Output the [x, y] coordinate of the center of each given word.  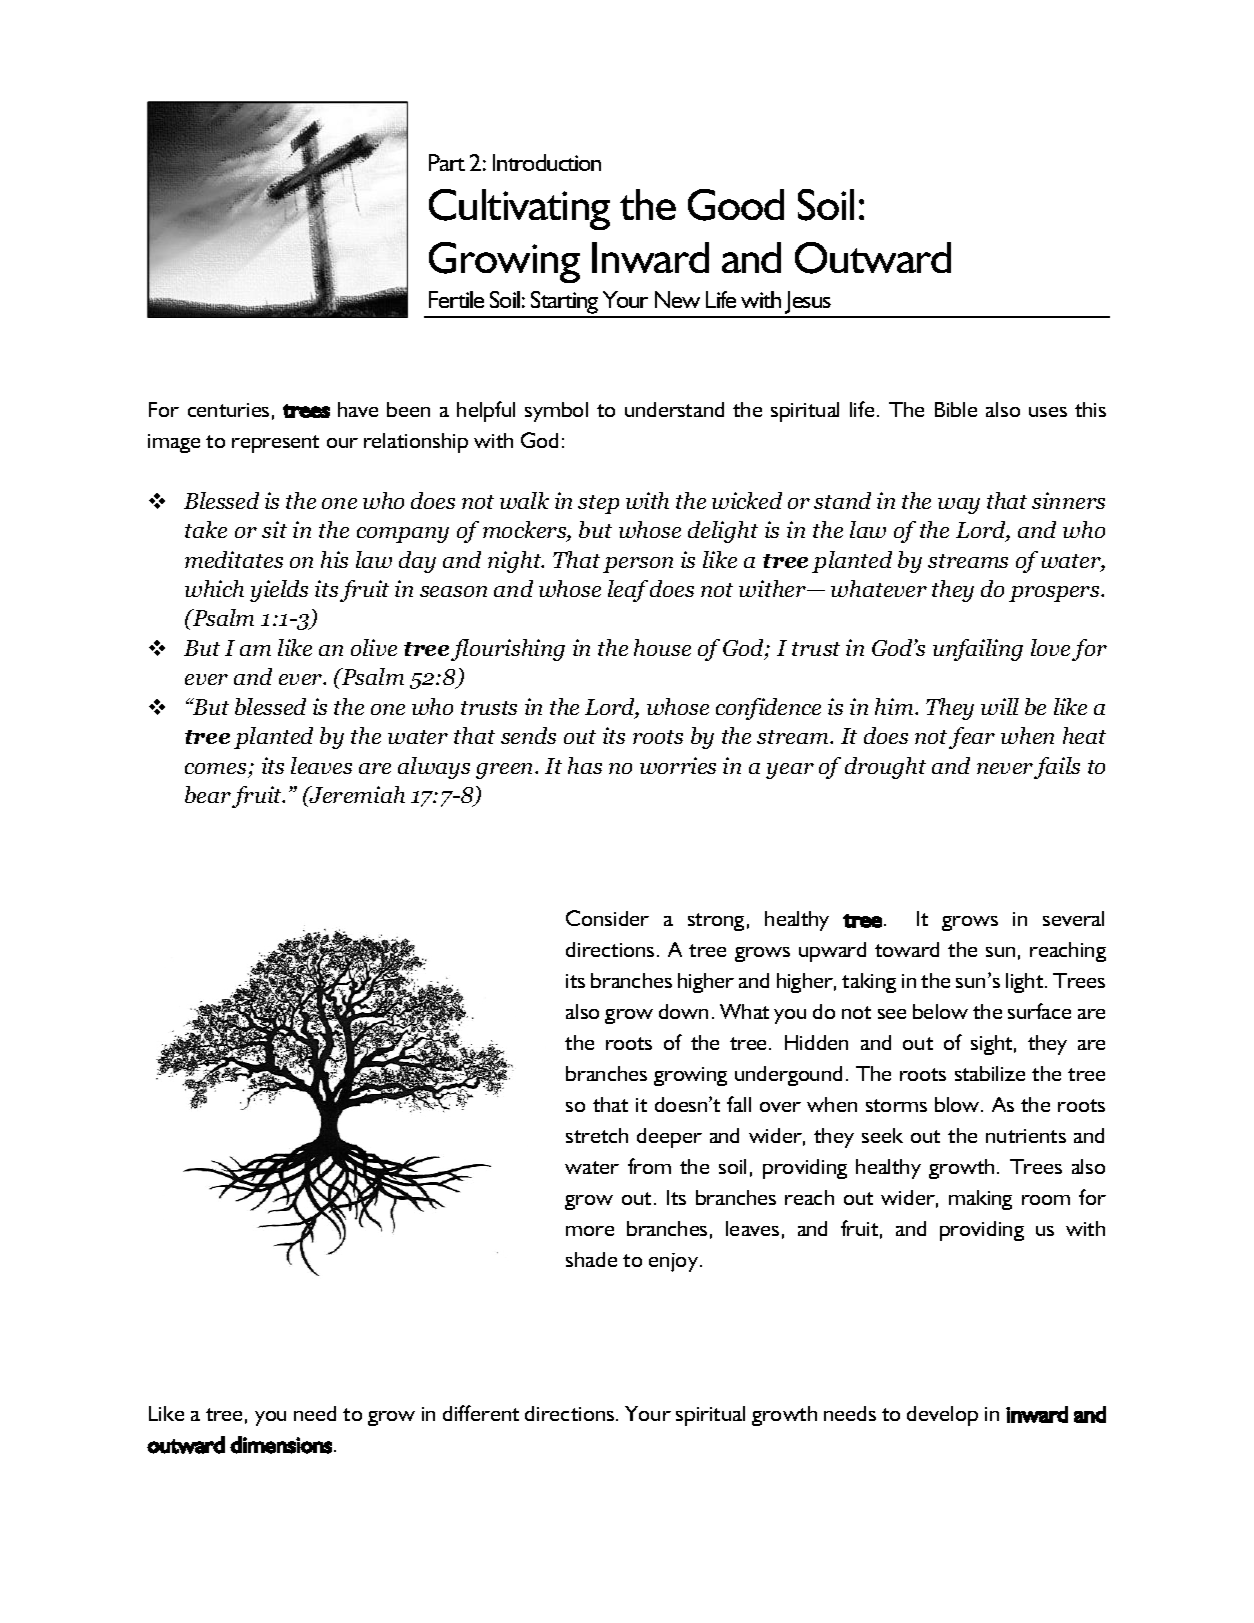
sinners [1068, 500]
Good [736, 205]
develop [942, 1416]
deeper [669, 1138]
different [481, 1413]
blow [958, 1104]
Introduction [547, 162]
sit [274, 529]
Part [447, 162]
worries [678, 765]
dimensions [281, 1445]
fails [1057, 768]
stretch [597, 1135]
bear [208, 794]
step [598, 504]
